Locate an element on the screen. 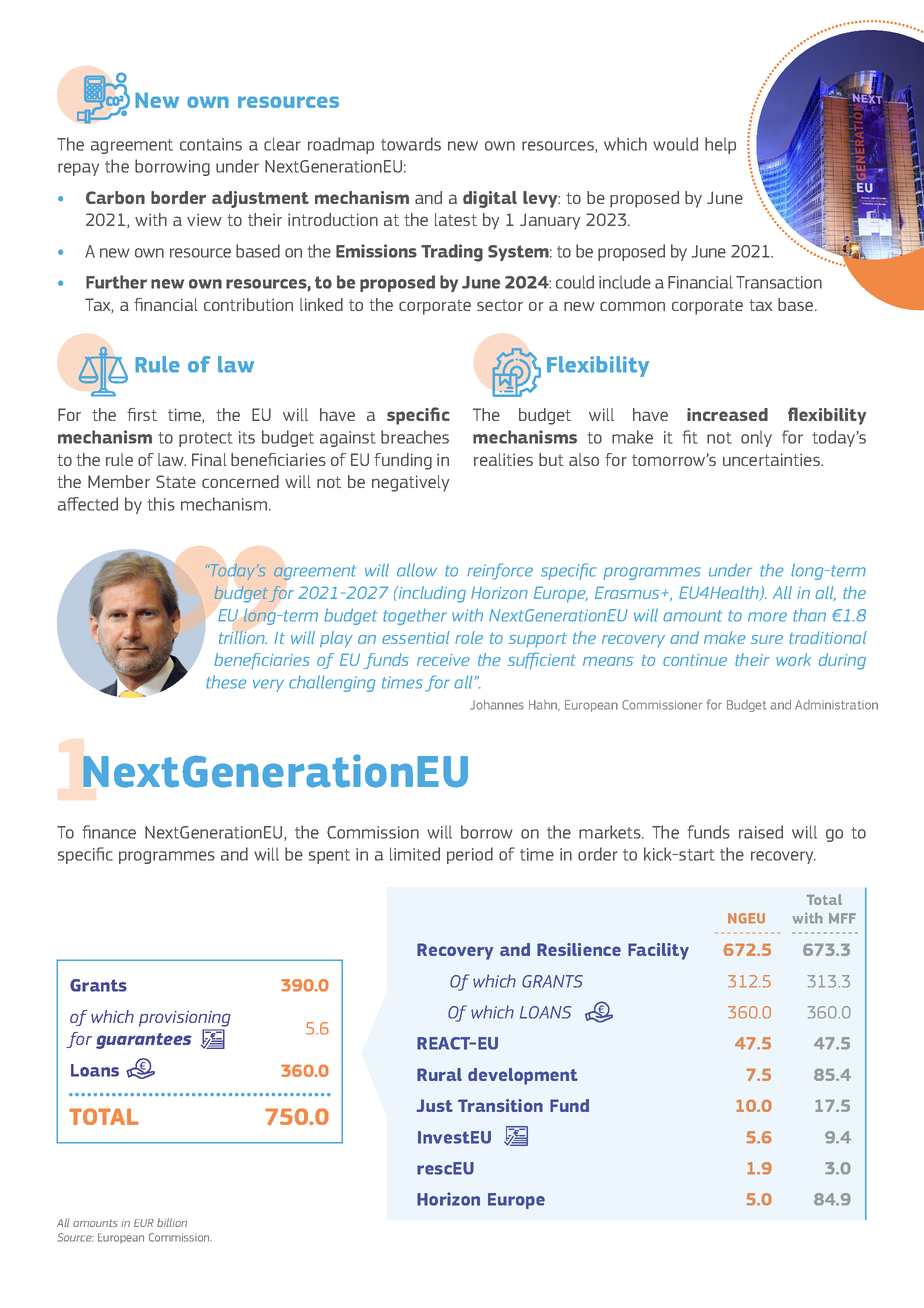 The height and width of the screenshot is (1308, 924). contains is located at coordinates (211, 144).
